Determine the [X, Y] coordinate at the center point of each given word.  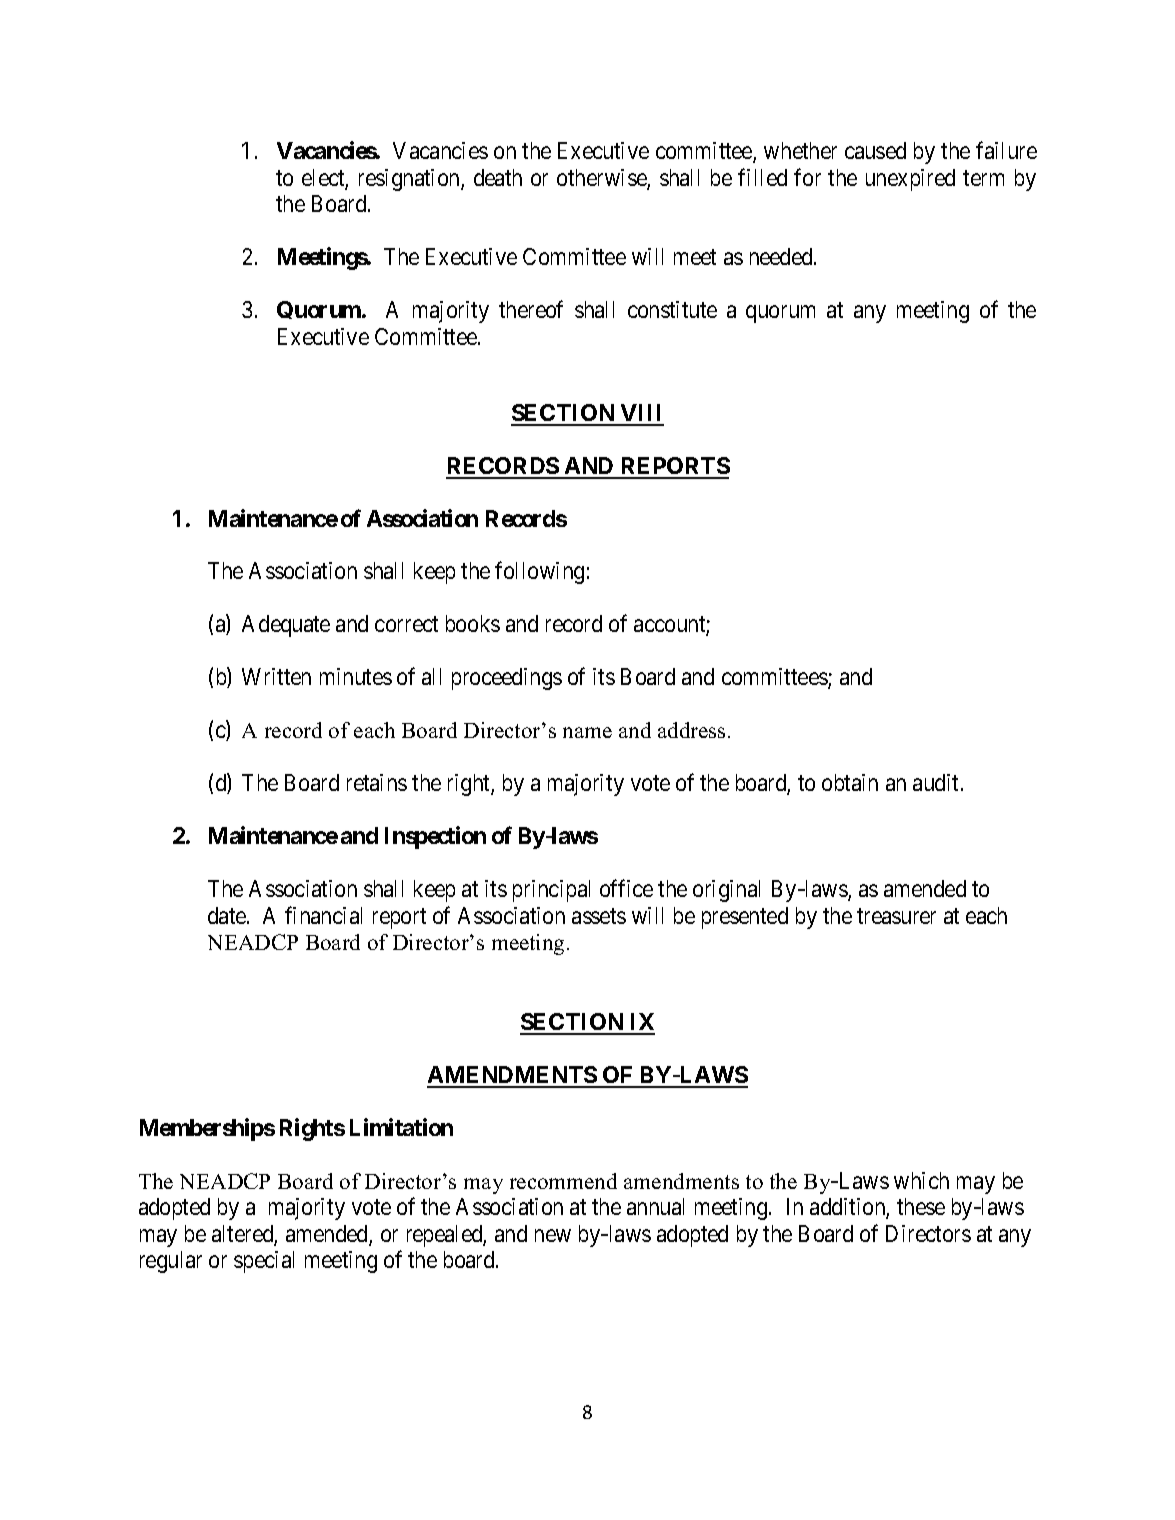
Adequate [286, 626]
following [539, 573]
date [228, 915]
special [264, 1262]
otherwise [602, 179]
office [626, 888]
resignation [410, 180]
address [691, 730]
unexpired [910, 180]
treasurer [896, 916]
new [553, 1235]
